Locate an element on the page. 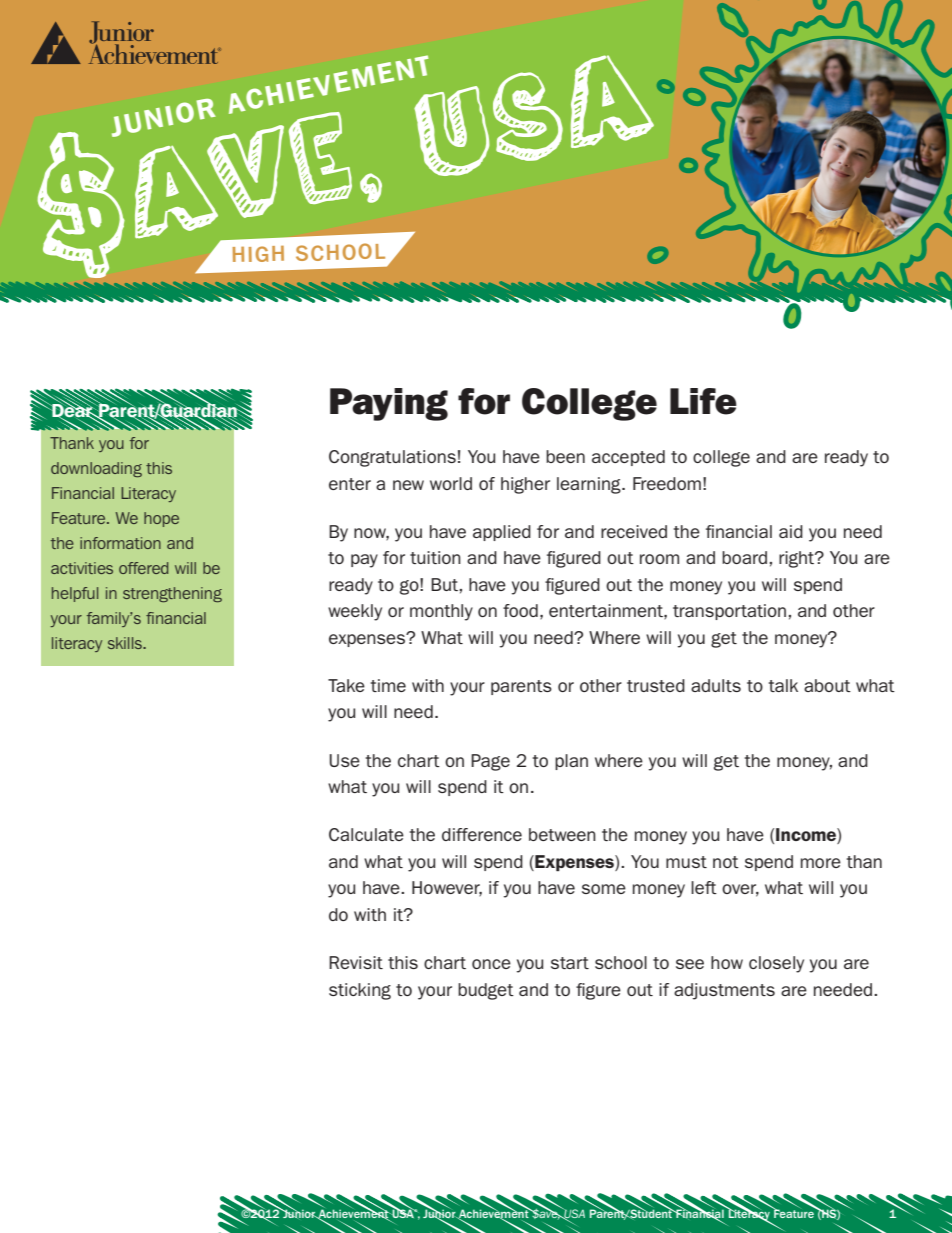 The height and width of the image is (1233, 952). once is located at coordinates (491, 964).
